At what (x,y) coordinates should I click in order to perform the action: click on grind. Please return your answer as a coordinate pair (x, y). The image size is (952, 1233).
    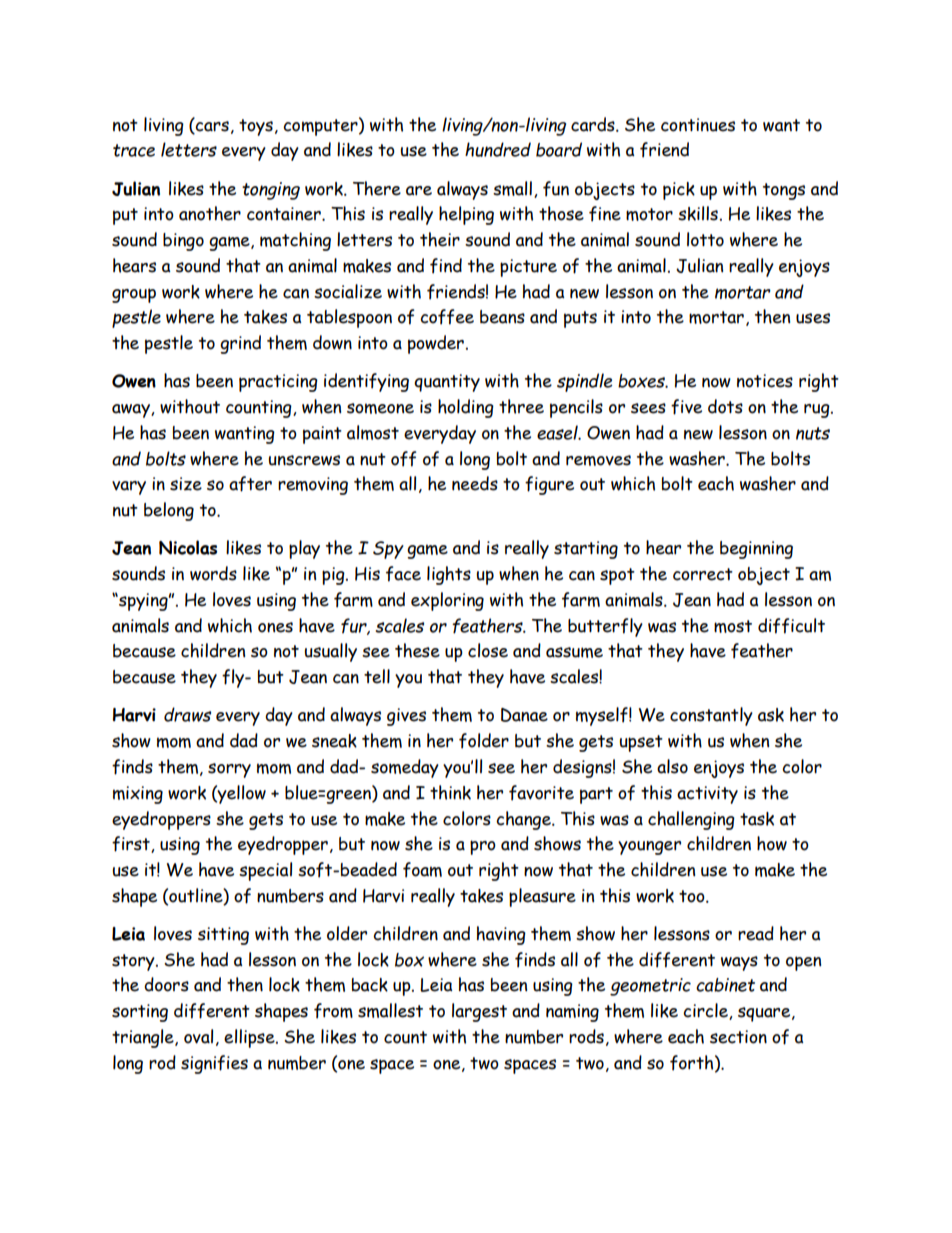
    Looking at the image, I should click on (240, 344).
